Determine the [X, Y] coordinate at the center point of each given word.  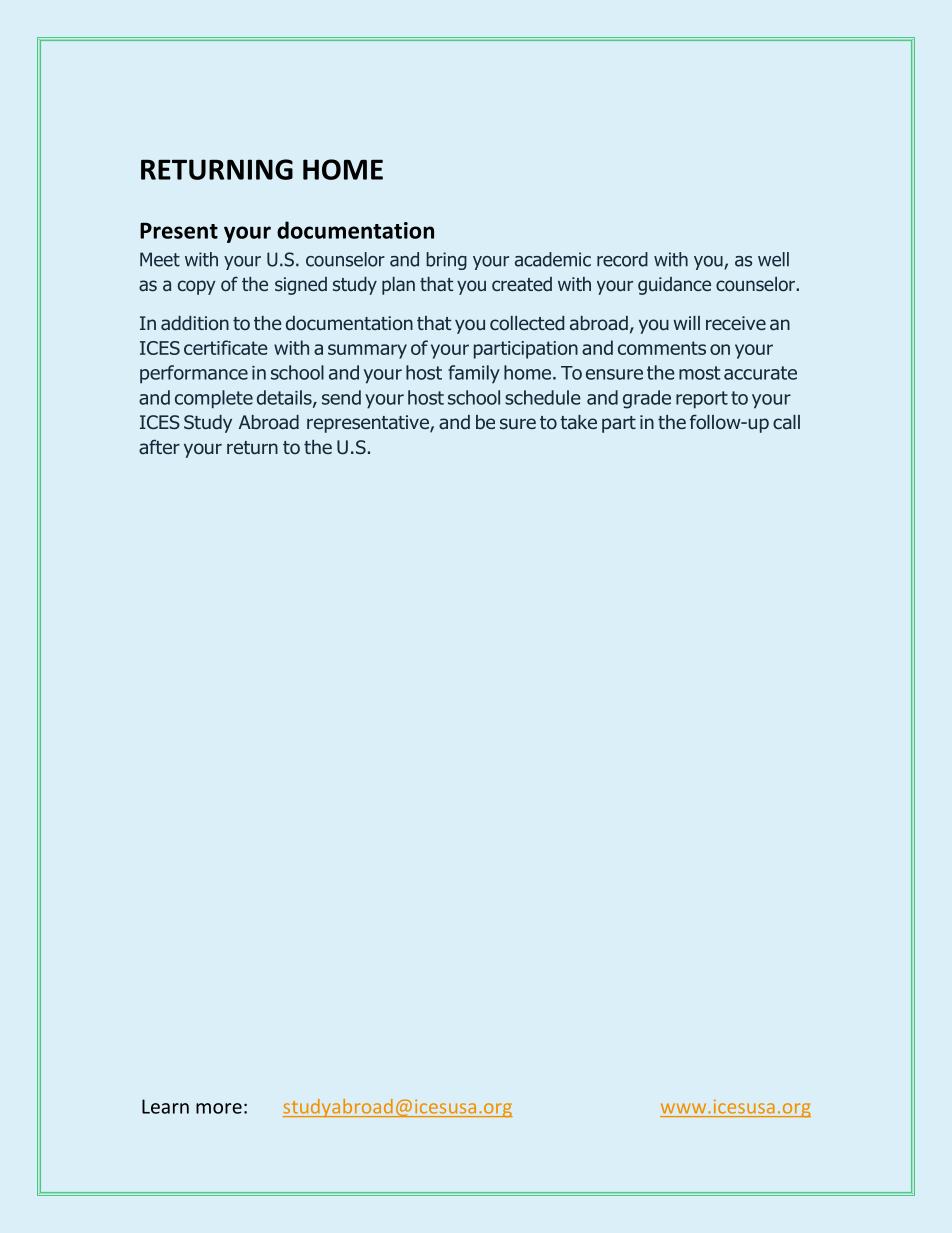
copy [196, 287]
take [578, 422]
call [786, 422]
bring [446, 261]
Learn [165, 1106]
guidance [674, 286]
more [219, 1108]
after [159, 446]
